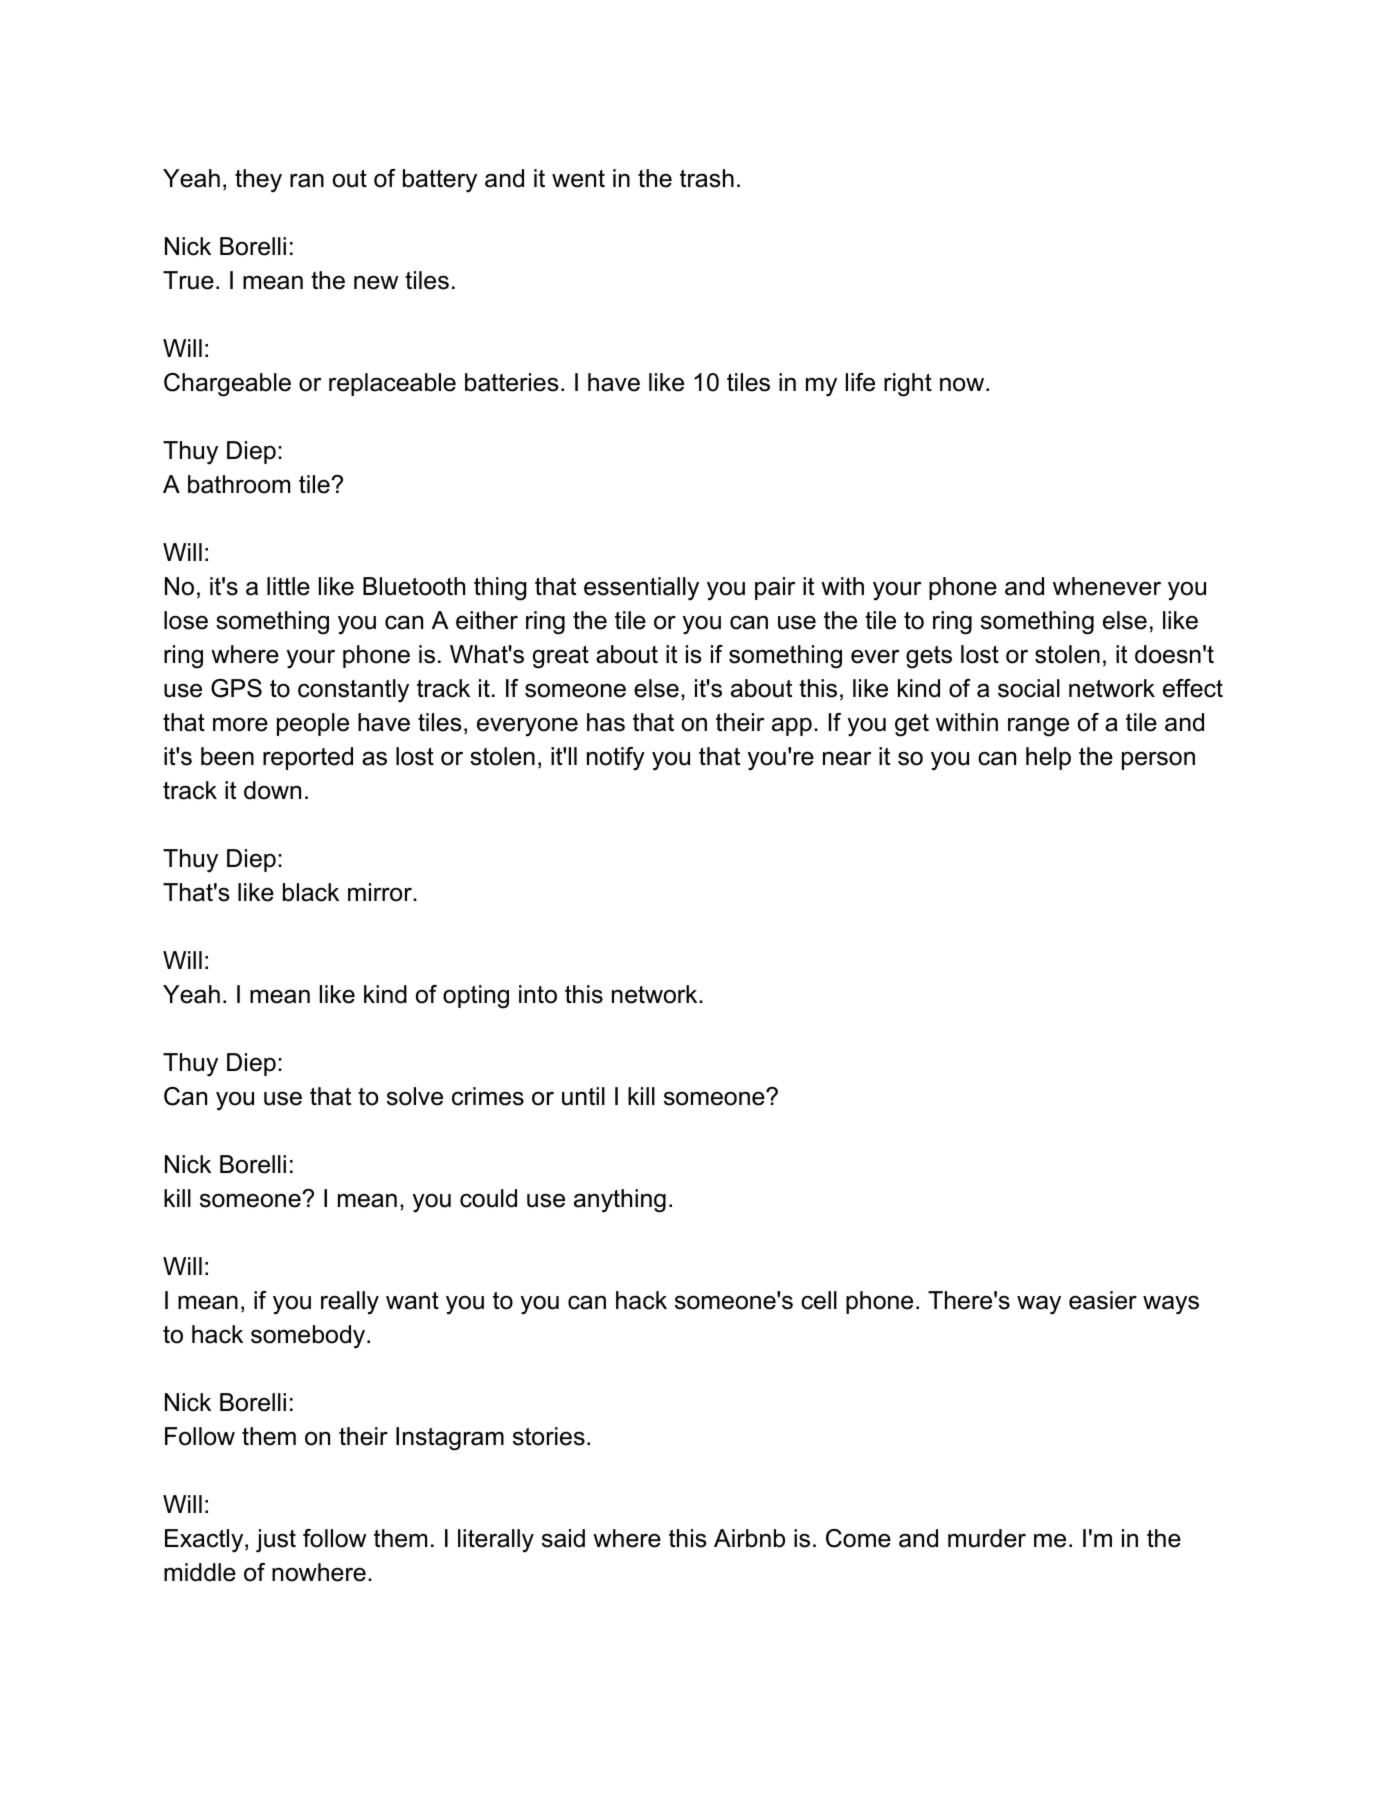 This screenshot has width=1387, height=1796. I want to click on right, so click(908, 385).
